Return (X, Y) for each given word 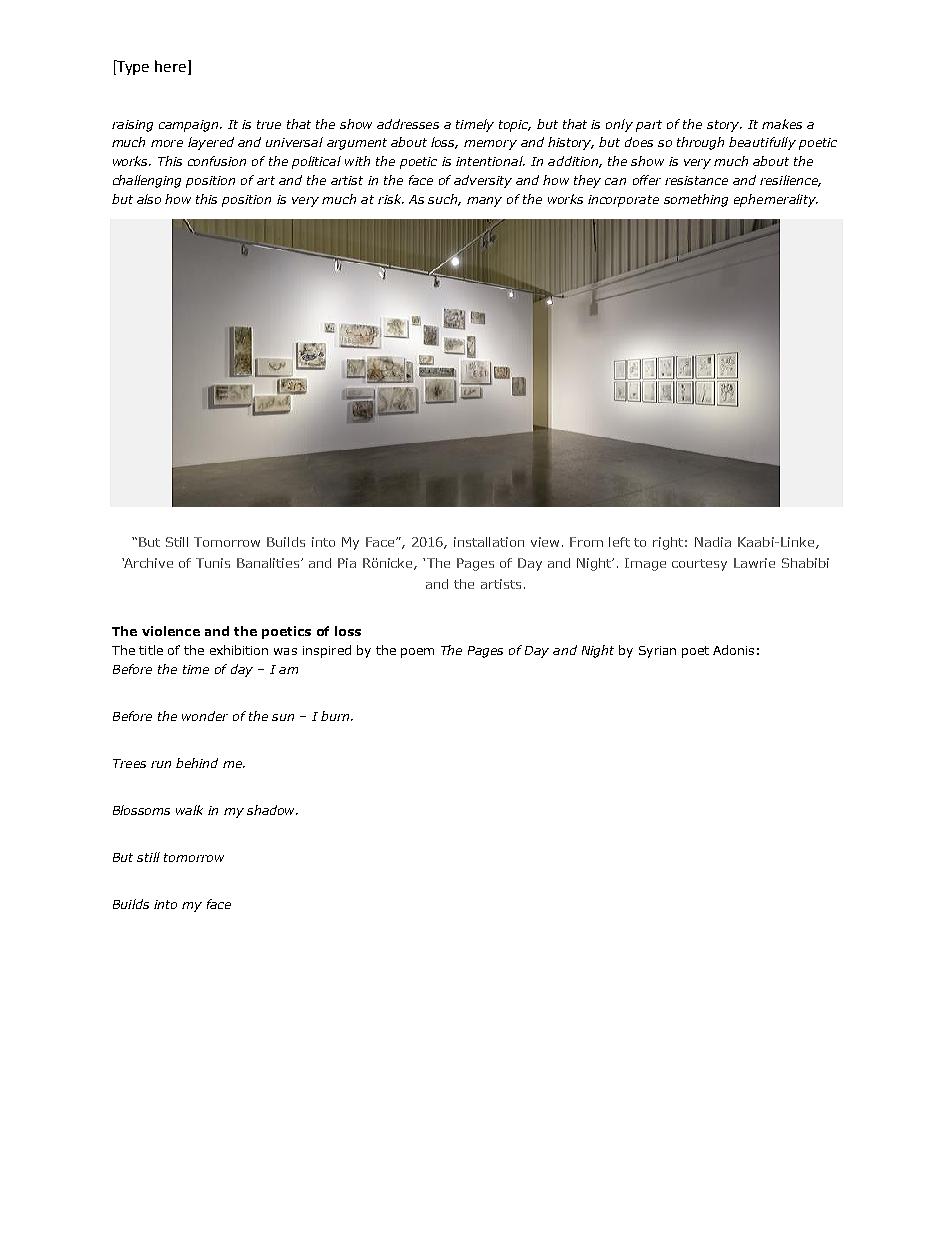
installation (489, 542)
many (484, 202)
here (170, 66)
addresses (408, 124)
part (649, 126)
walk (189, 810)
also (149, 199)
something (696, 200)
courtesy (699, 565)
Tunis (213, 563)
